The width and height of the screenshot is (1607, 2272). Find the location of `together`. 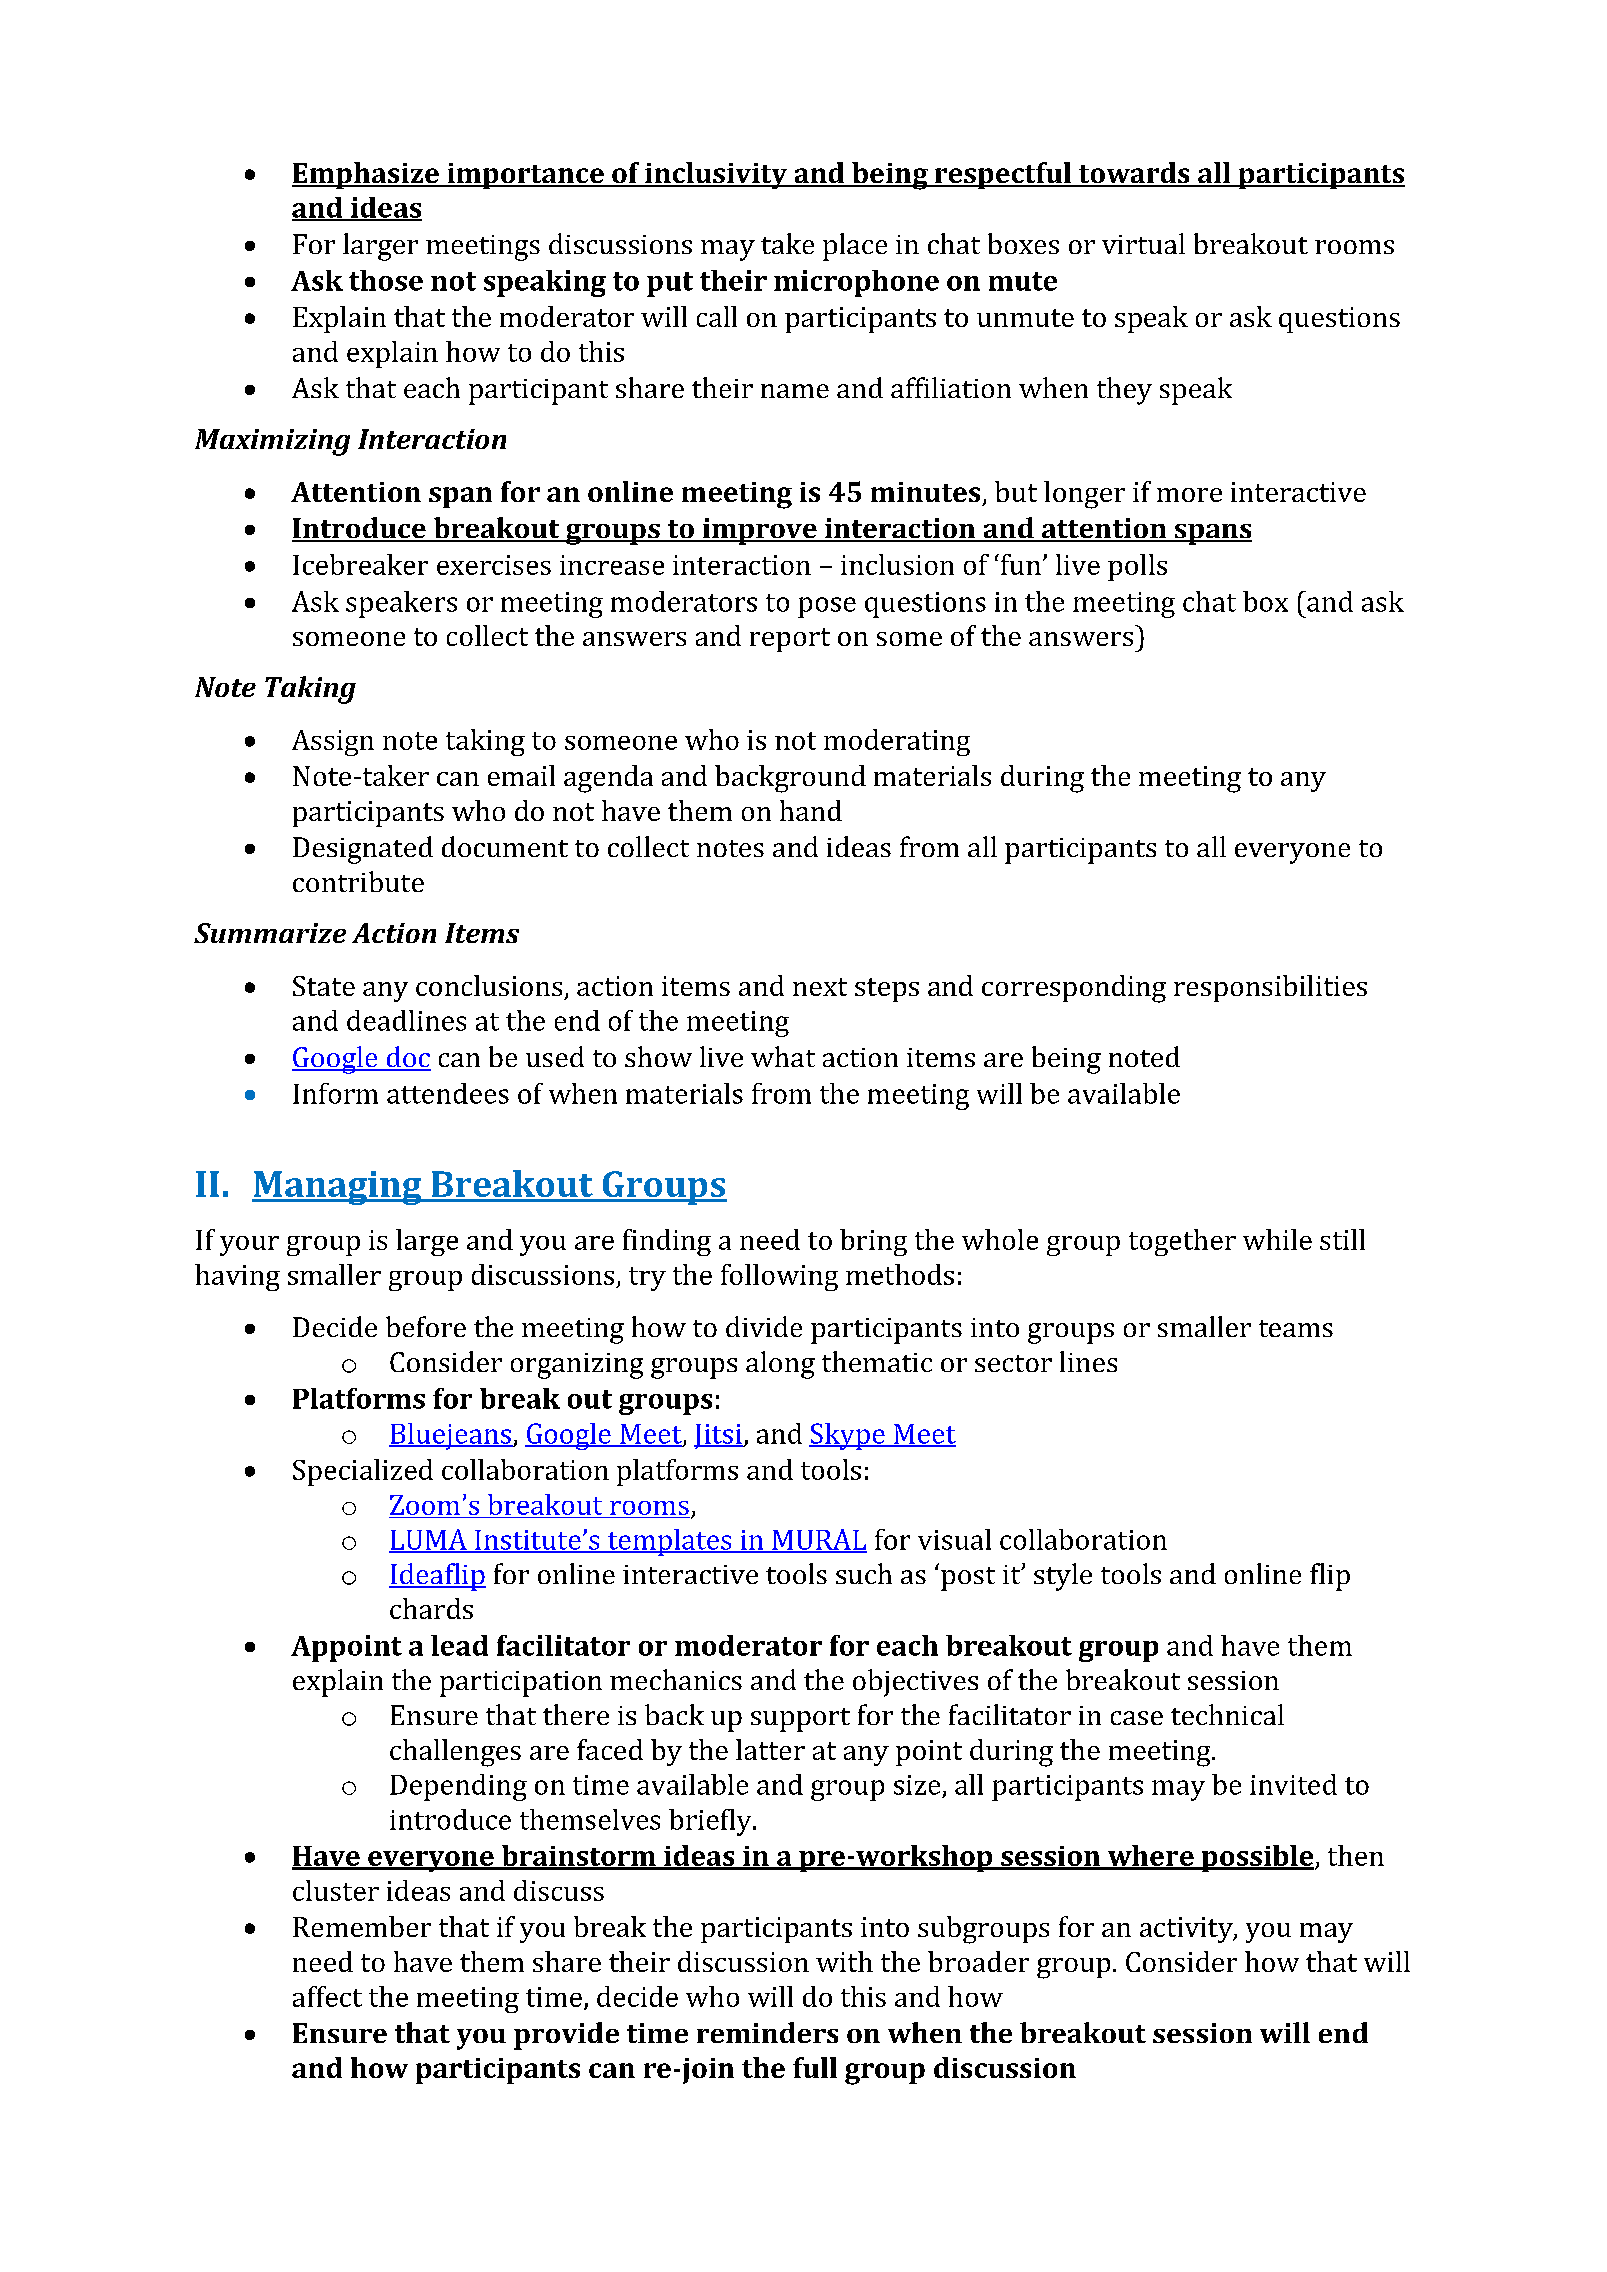

together is located at coordinates (1182, 1242).
